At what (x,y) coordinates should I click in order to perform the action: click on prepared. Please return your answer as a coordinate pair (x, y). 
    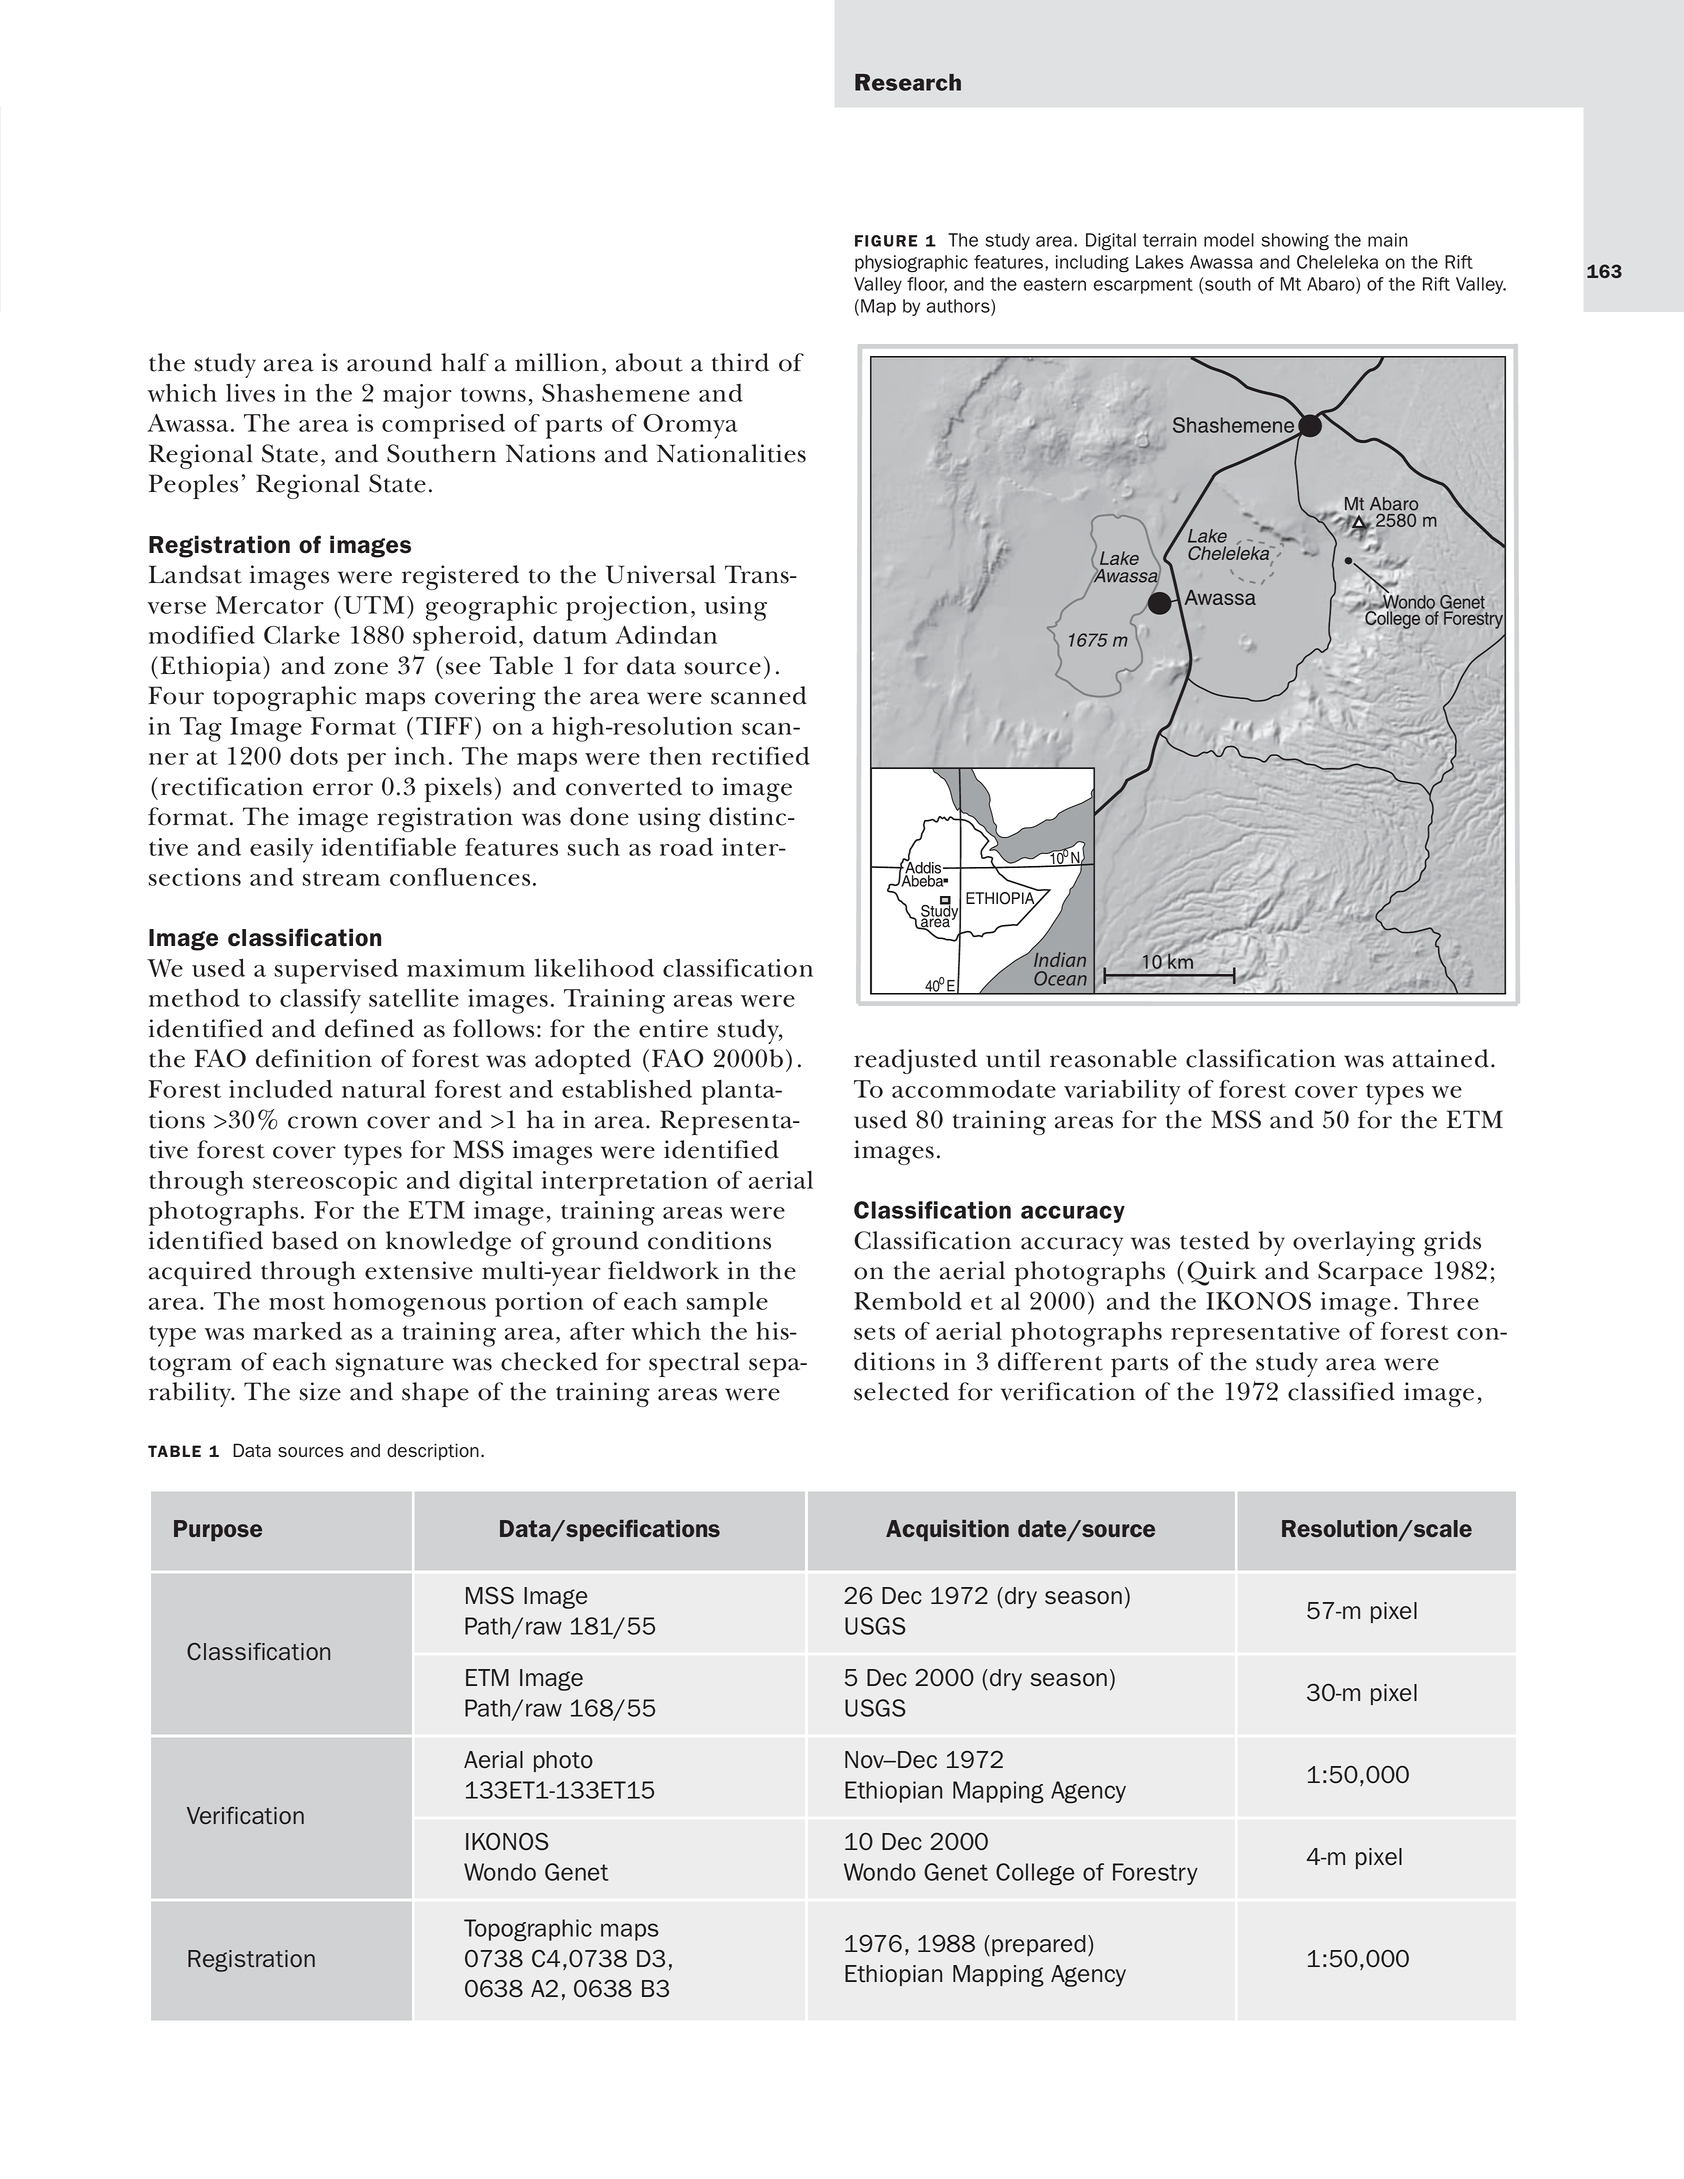
    Looking at the image, I should click on (1039, 1945).
